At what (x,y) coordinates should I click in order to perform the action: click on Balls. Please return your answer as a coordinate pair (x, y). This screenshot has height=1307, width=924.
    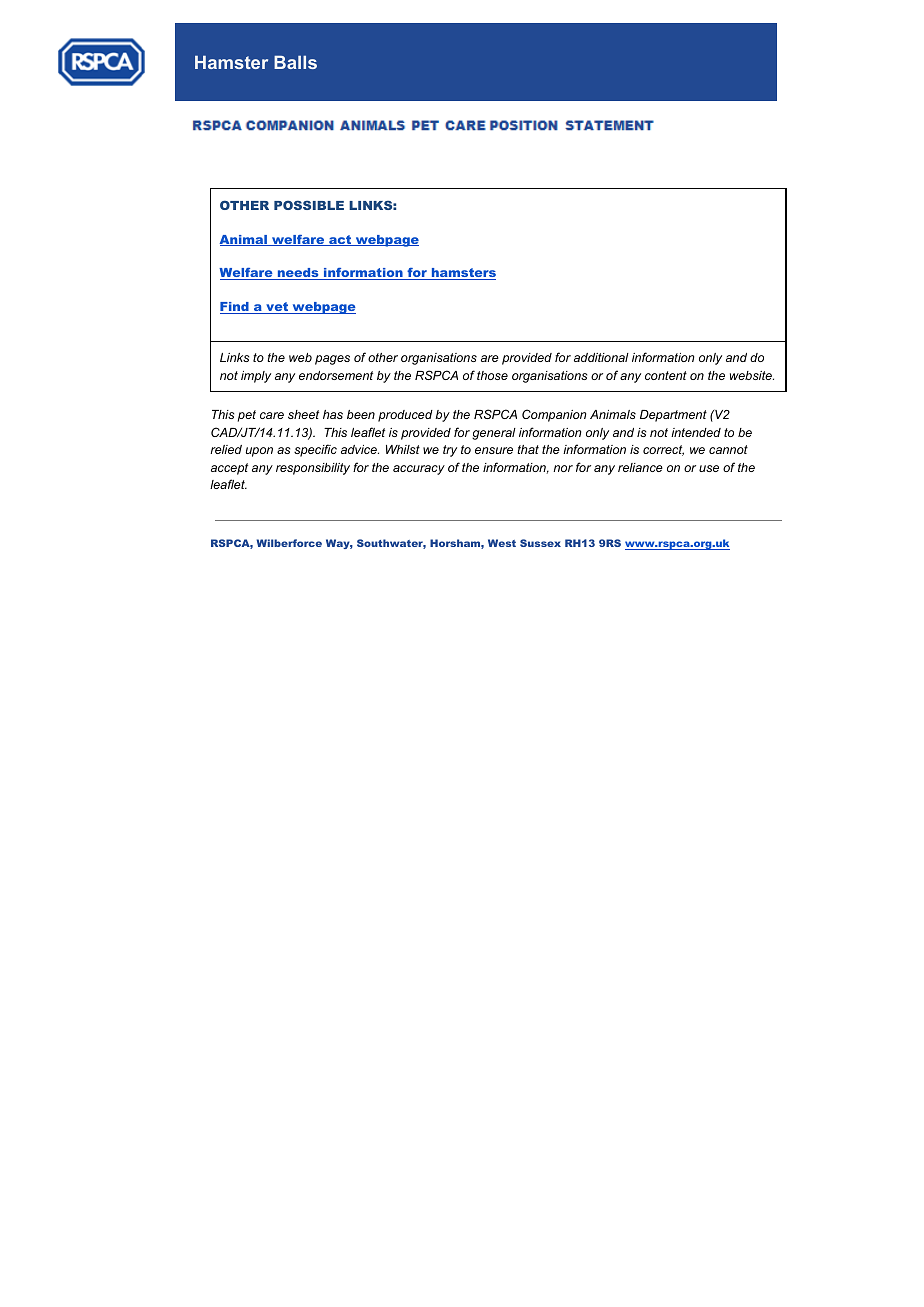
    Looking at the image, I should click on (295, 62).
